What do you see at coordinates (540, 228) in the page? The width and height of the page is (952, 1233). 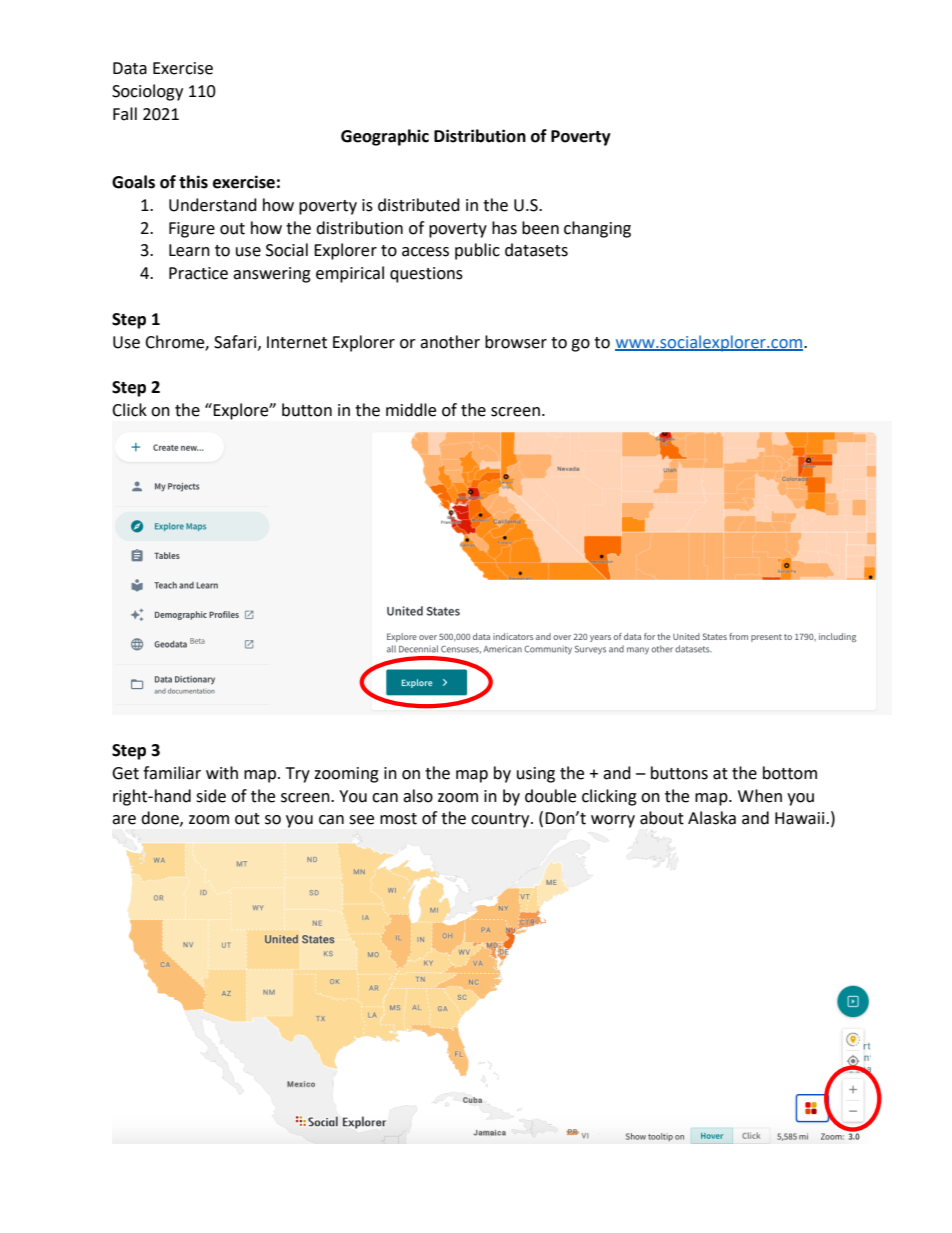 I see `been` at bounding box center [540, 228].
